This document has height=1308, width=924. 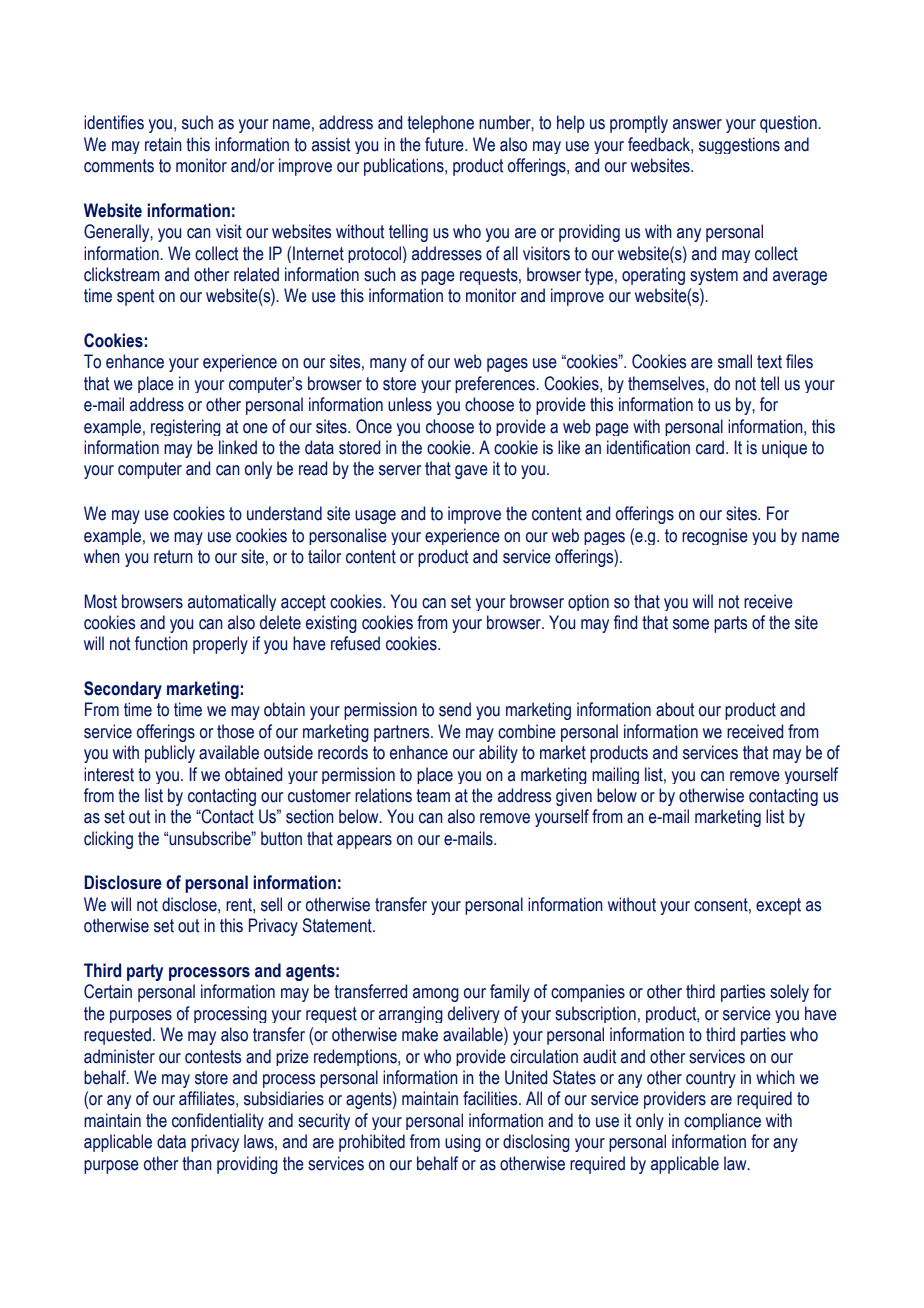 I want to click on send, so click(x=455, y=709).
